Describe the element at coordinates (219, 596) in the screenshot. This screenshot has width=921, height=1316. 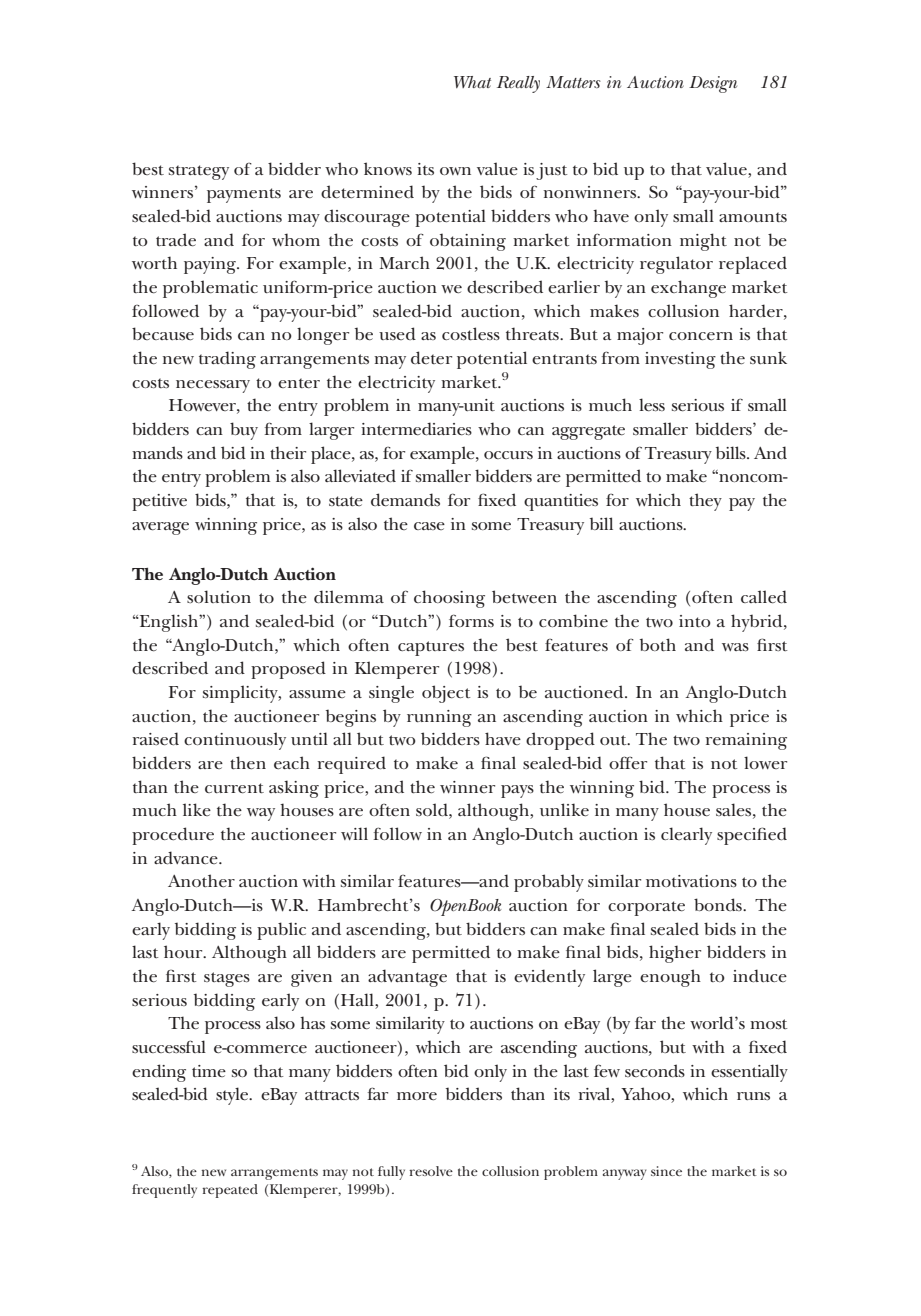
I see `solution` at that location.
